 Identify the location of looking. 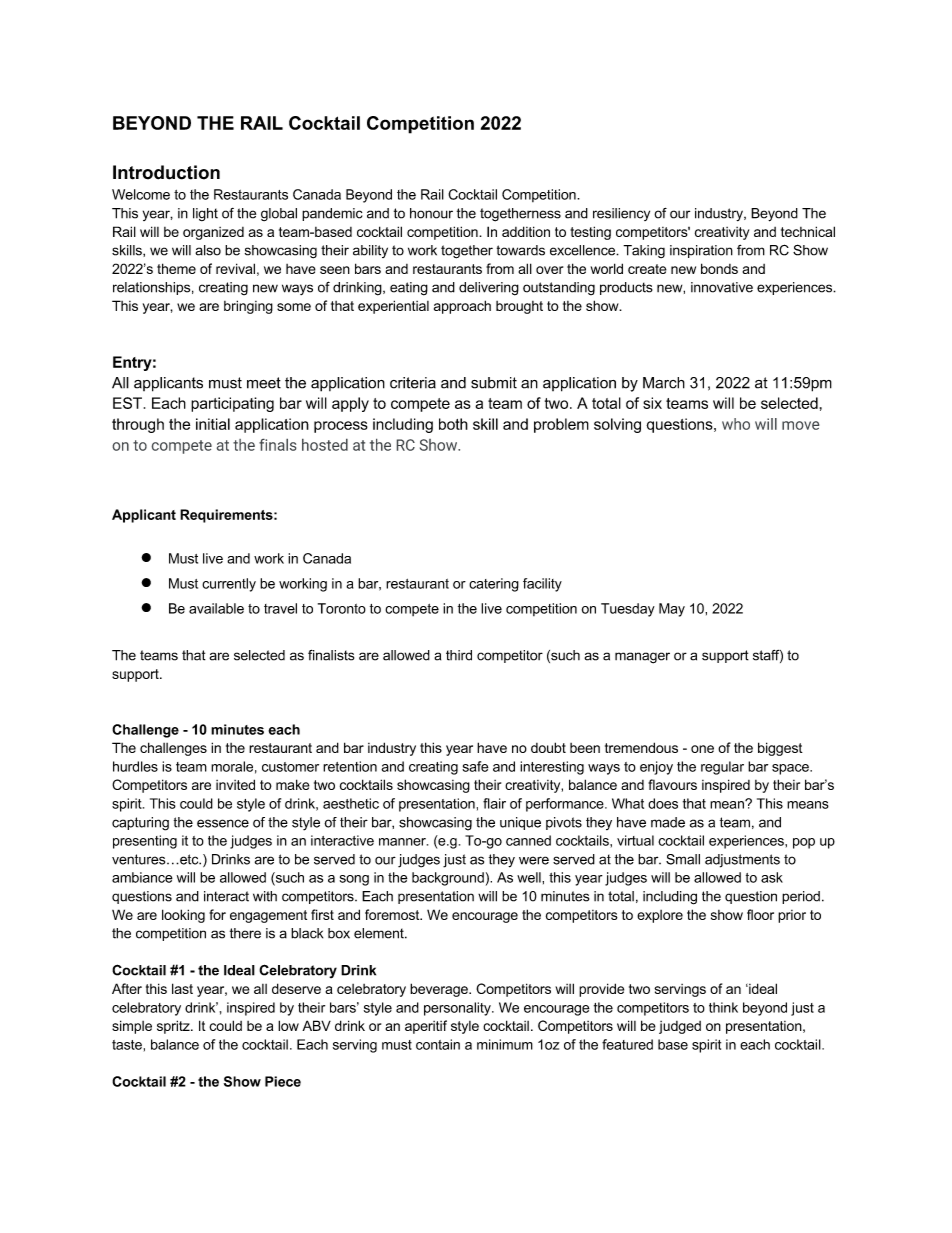
(183, 916).
